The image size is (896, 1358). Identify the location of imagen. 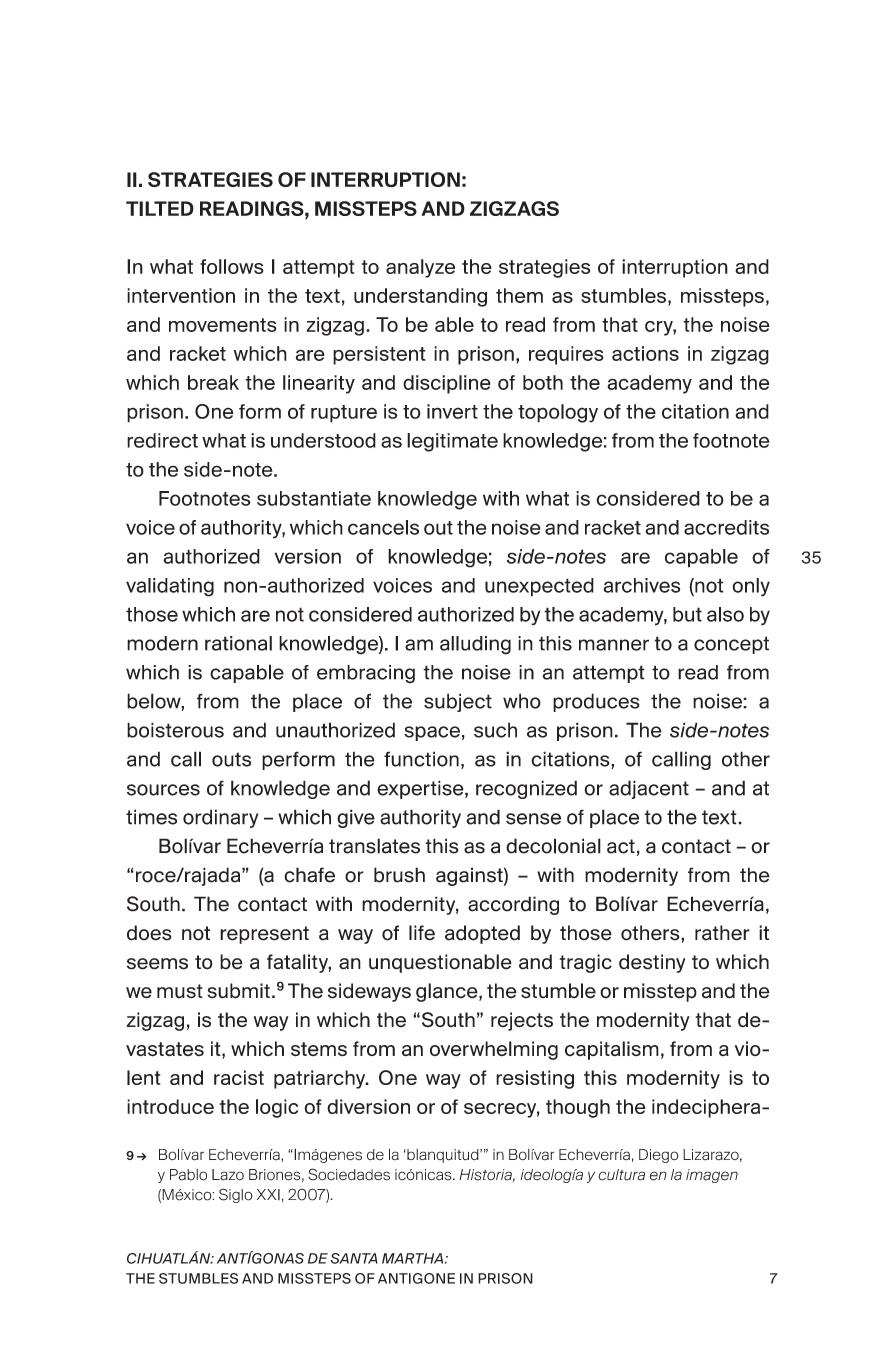
(712, 1176).
